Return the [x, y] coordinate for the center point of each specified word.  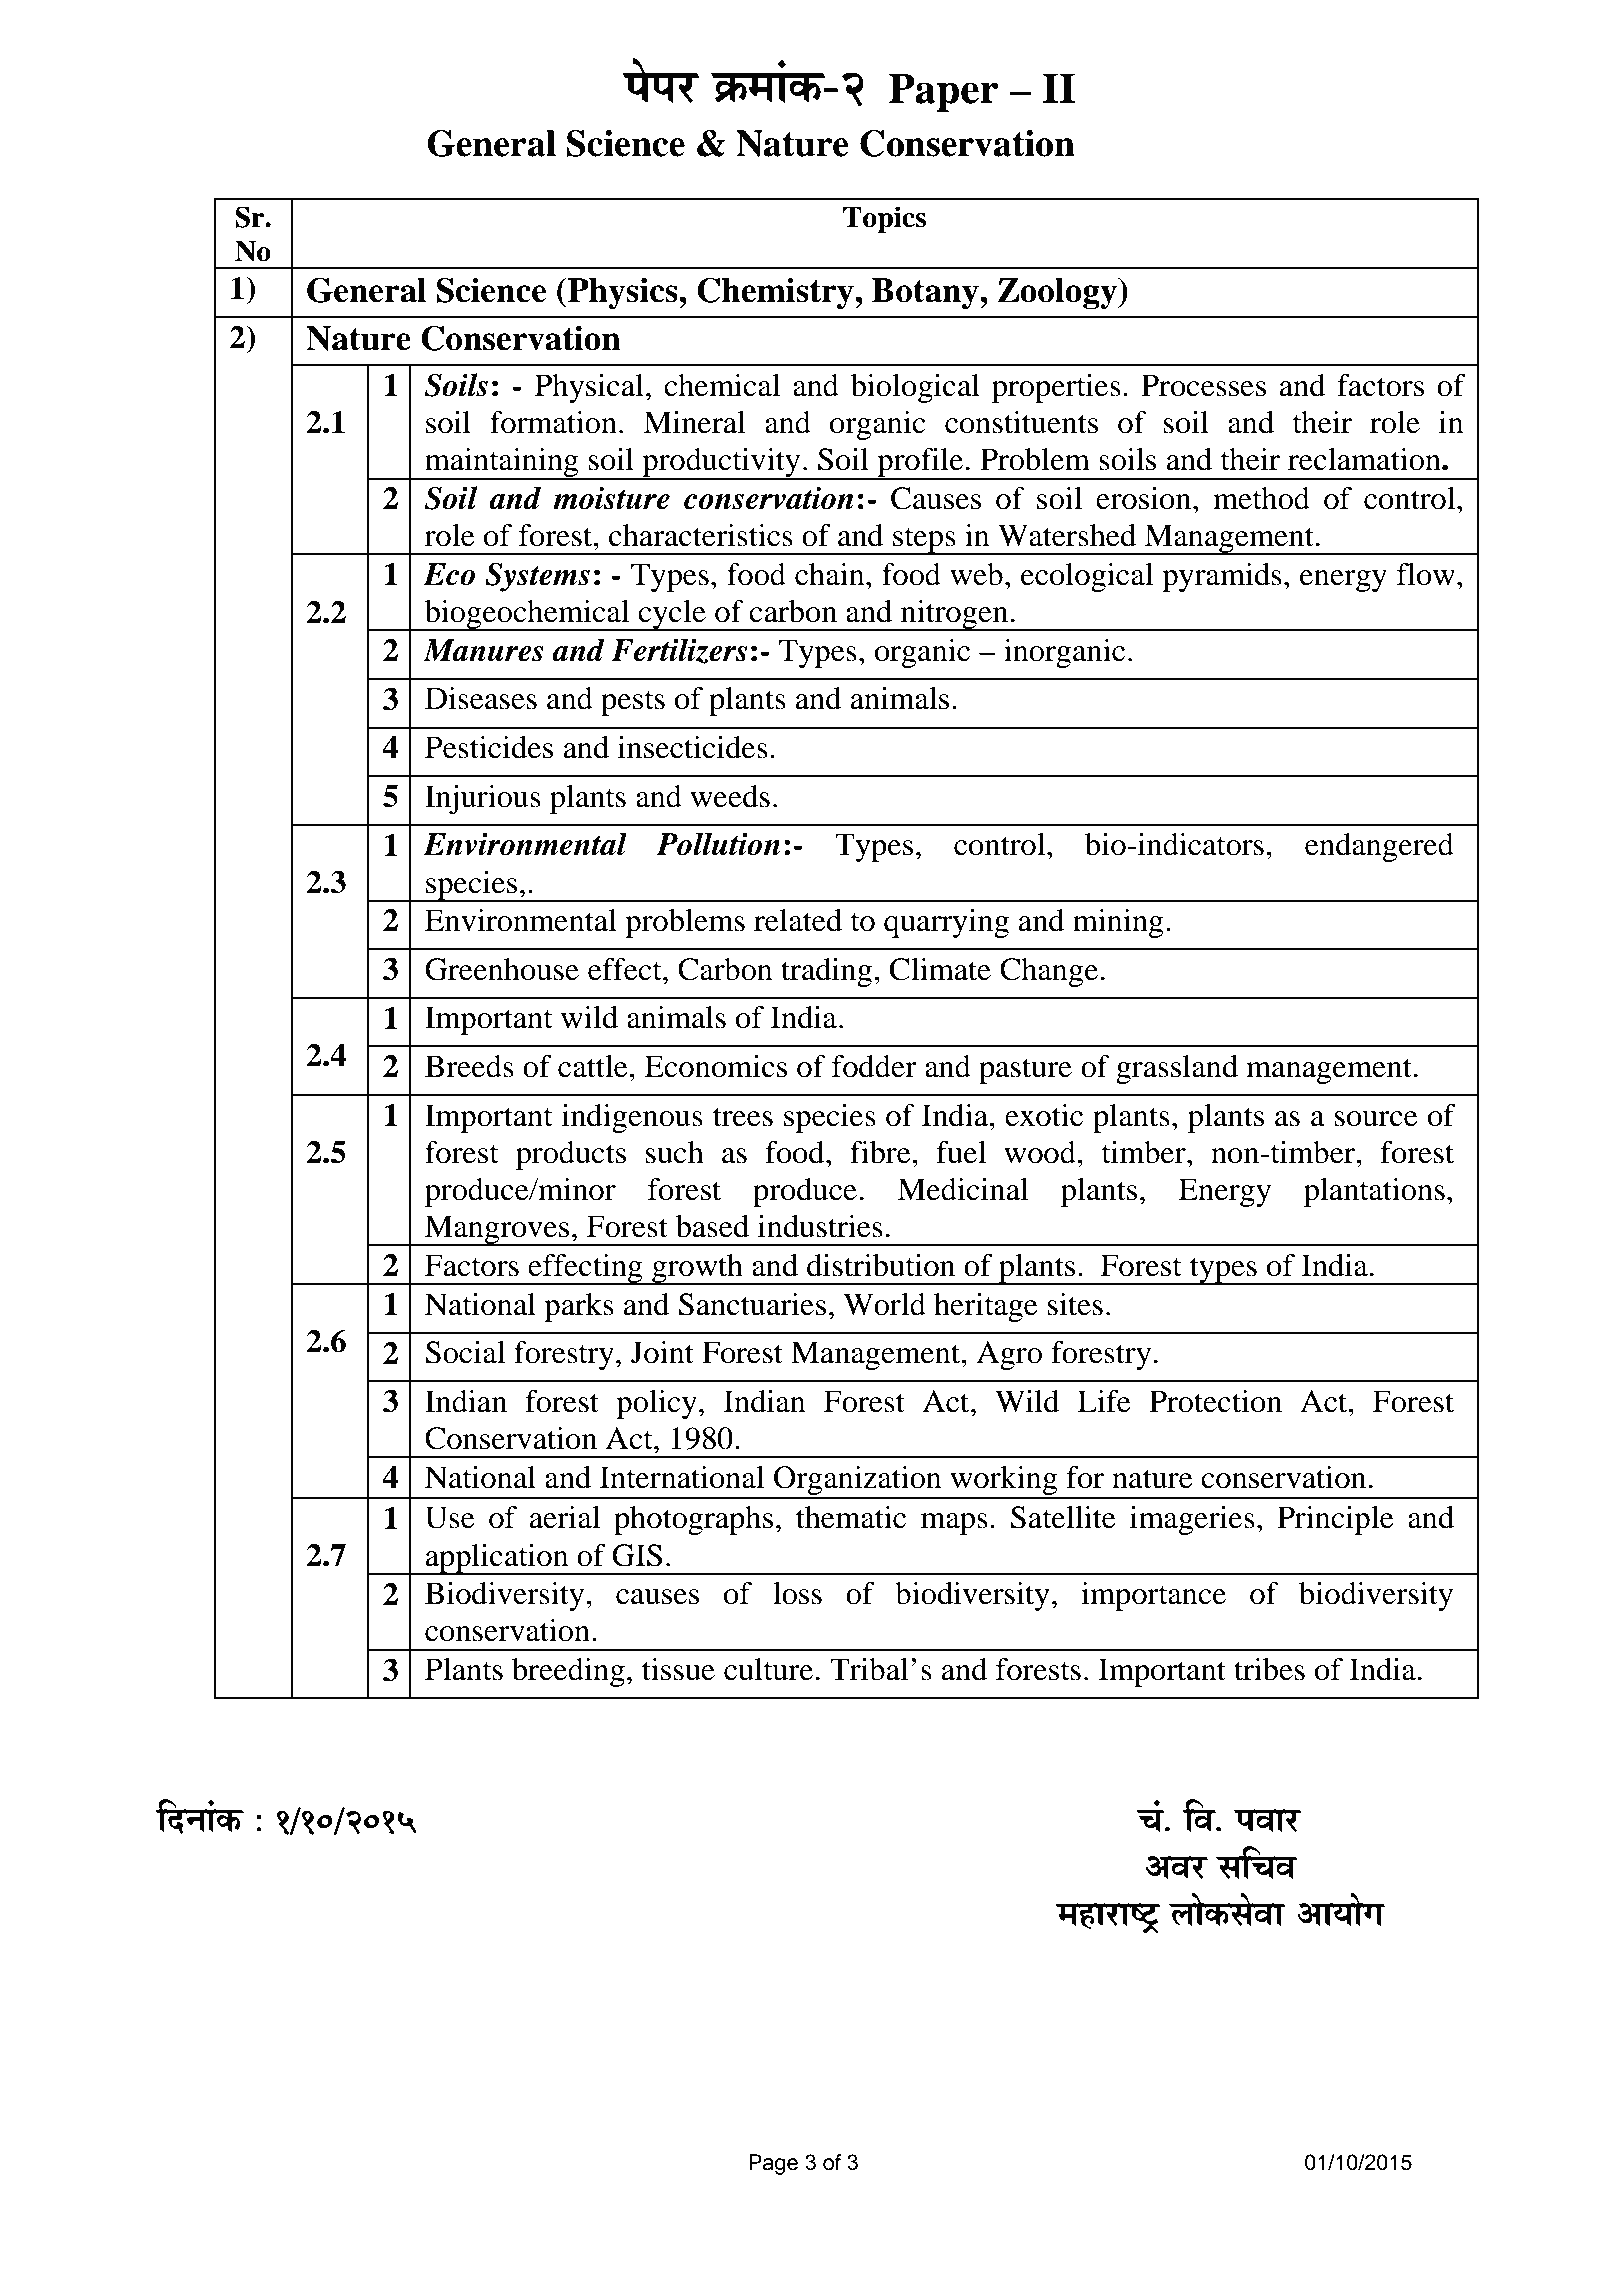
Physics [622, 293]
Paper [944, 92]
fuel [961, 1152]
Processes [1203, 385]
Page [773, 2164]
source [1376, 1119]
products [571, 1155]
